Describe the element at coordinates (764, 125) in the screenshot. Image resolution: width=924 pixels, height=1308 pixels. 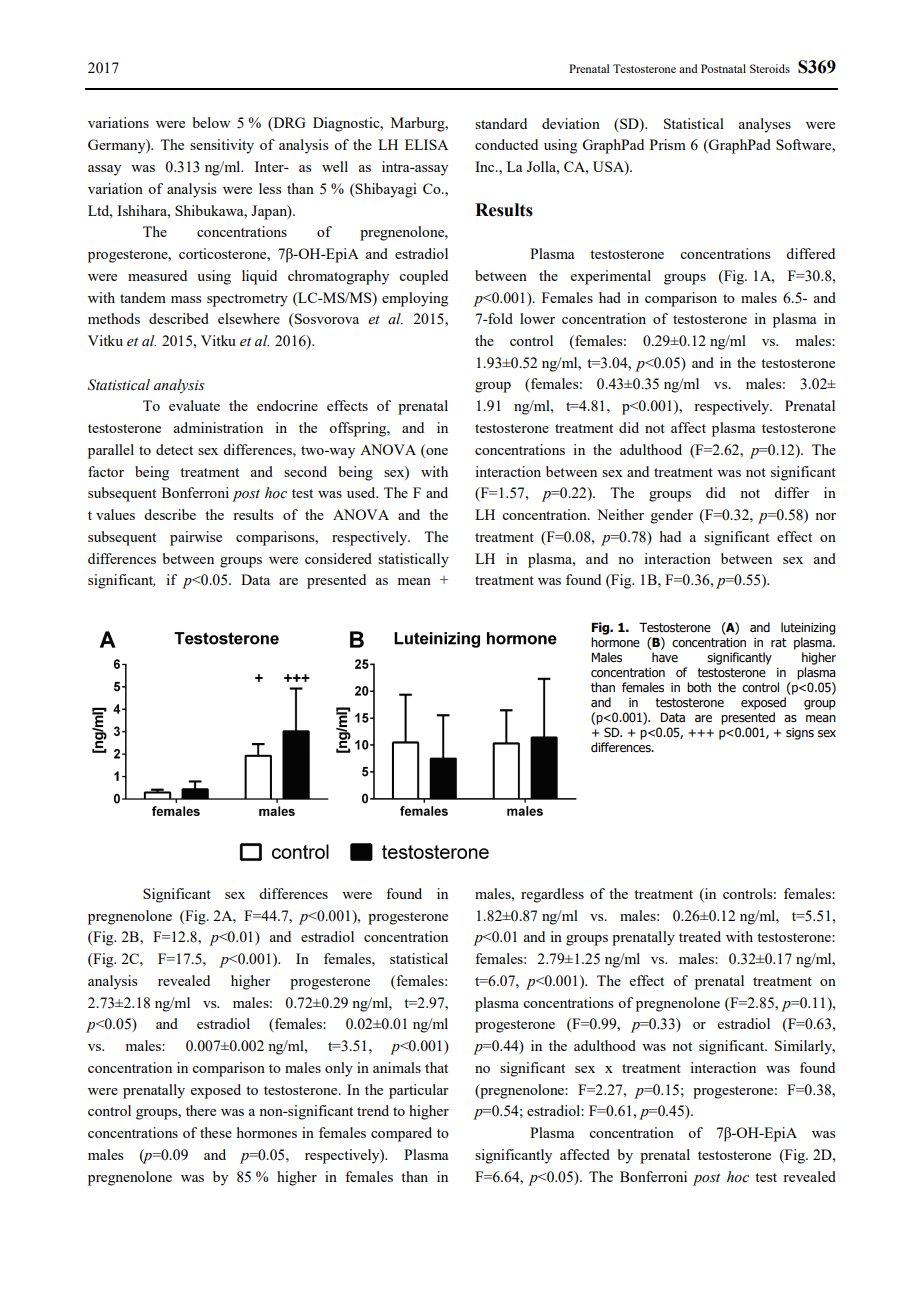
I see `analyses` at that location.
